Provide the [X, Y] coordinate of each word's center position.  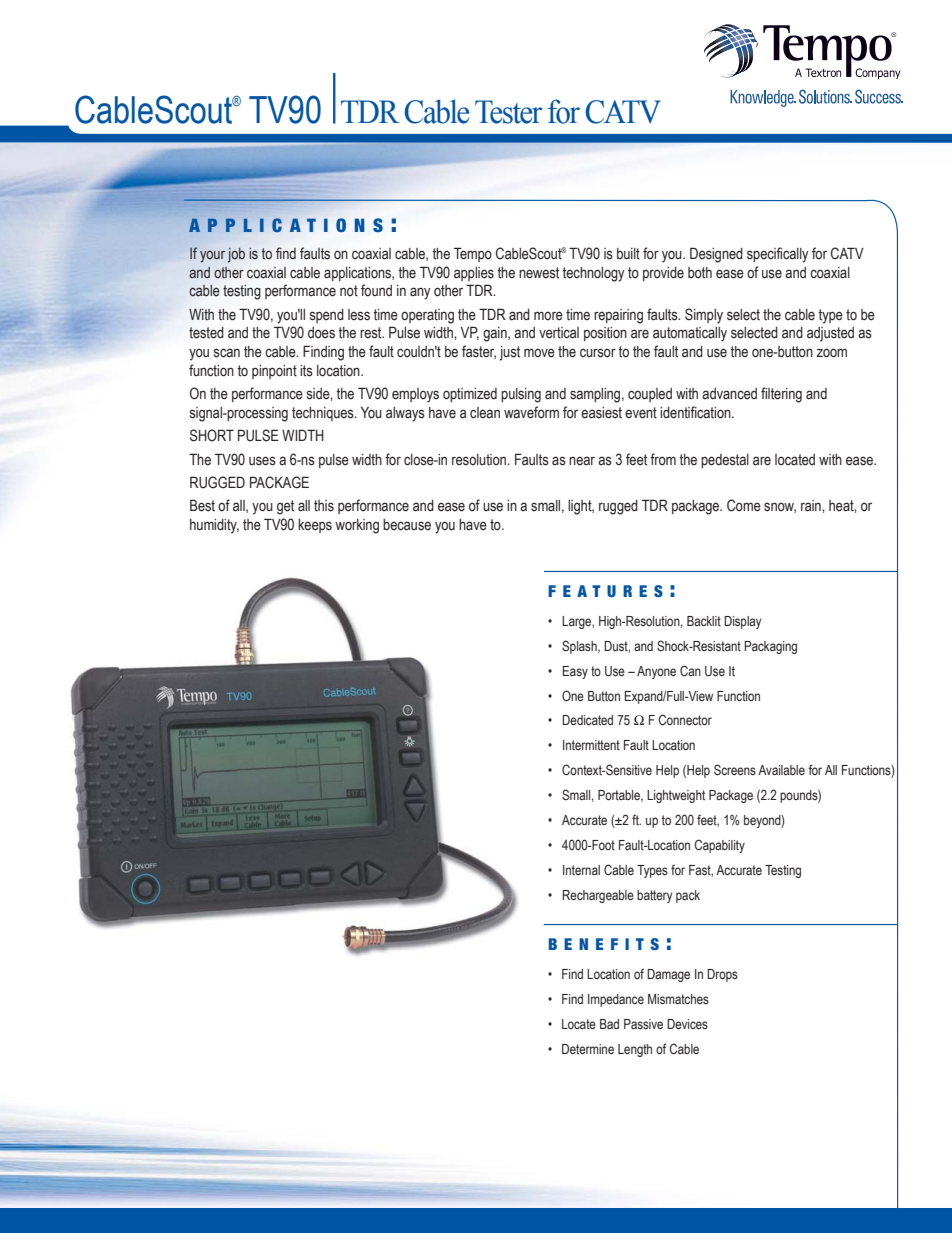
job [236, 255]
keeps [315, 526]
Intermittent [591, 745]
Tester [508, 112]
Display [742, 622]
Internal [581, 870]
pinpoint [274, 372]
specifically [778, 255]
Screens [735, 770]
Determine [588, 1049]
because [407, 525]
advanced [729, 394]
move [539, 353]
